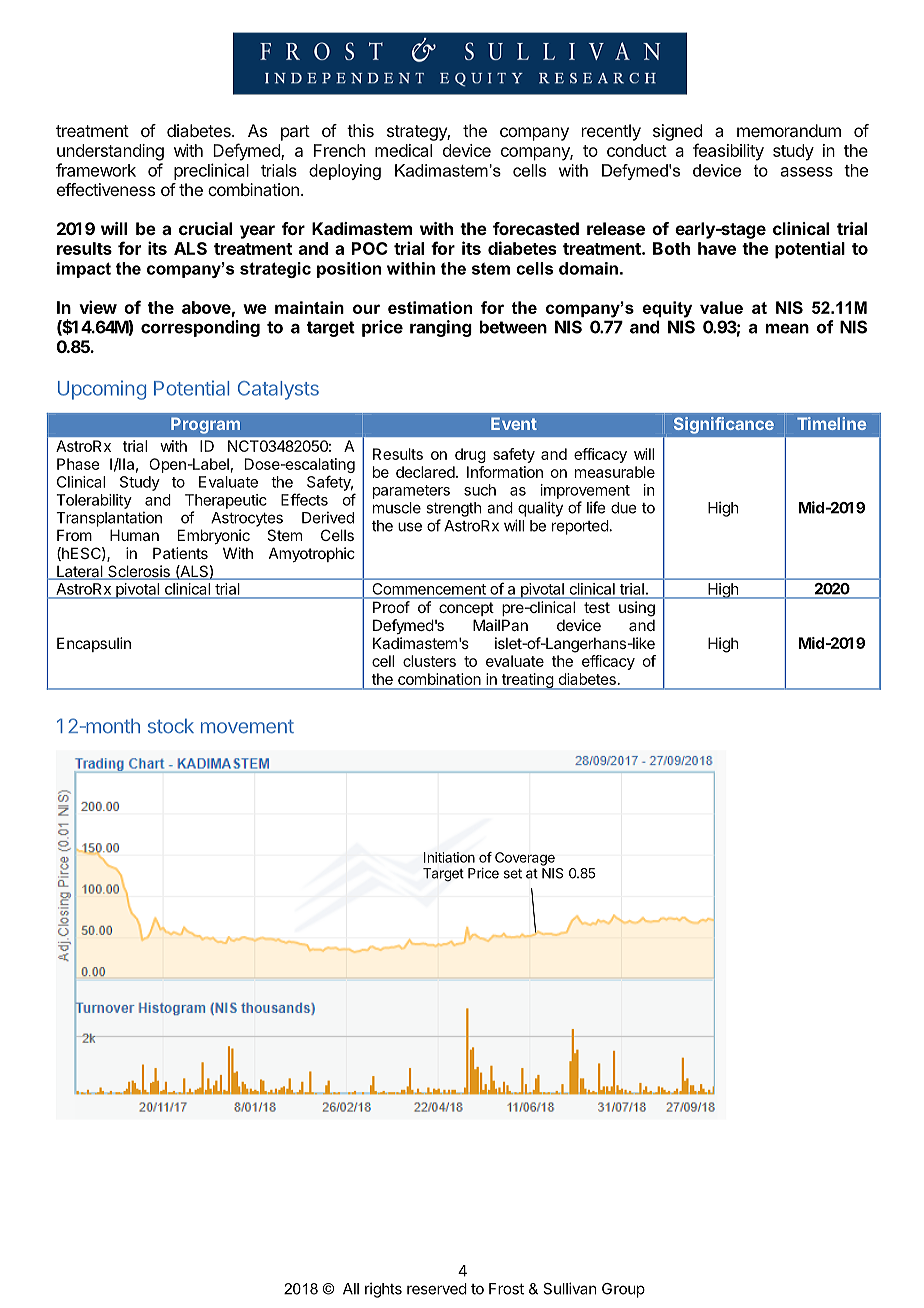  I want to click on Coverage, so click(525, 859).
